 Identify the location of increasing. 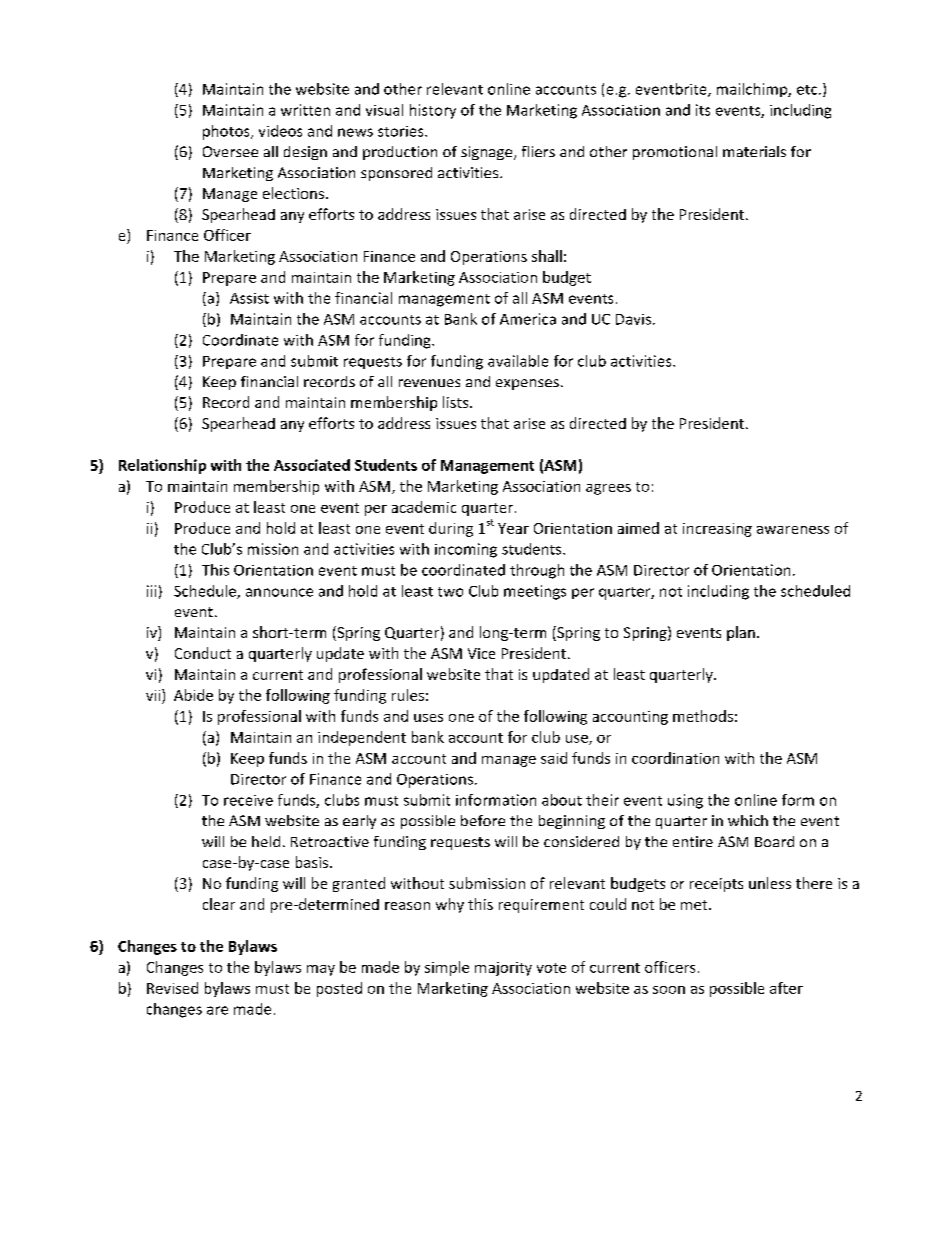
(717, 530).
